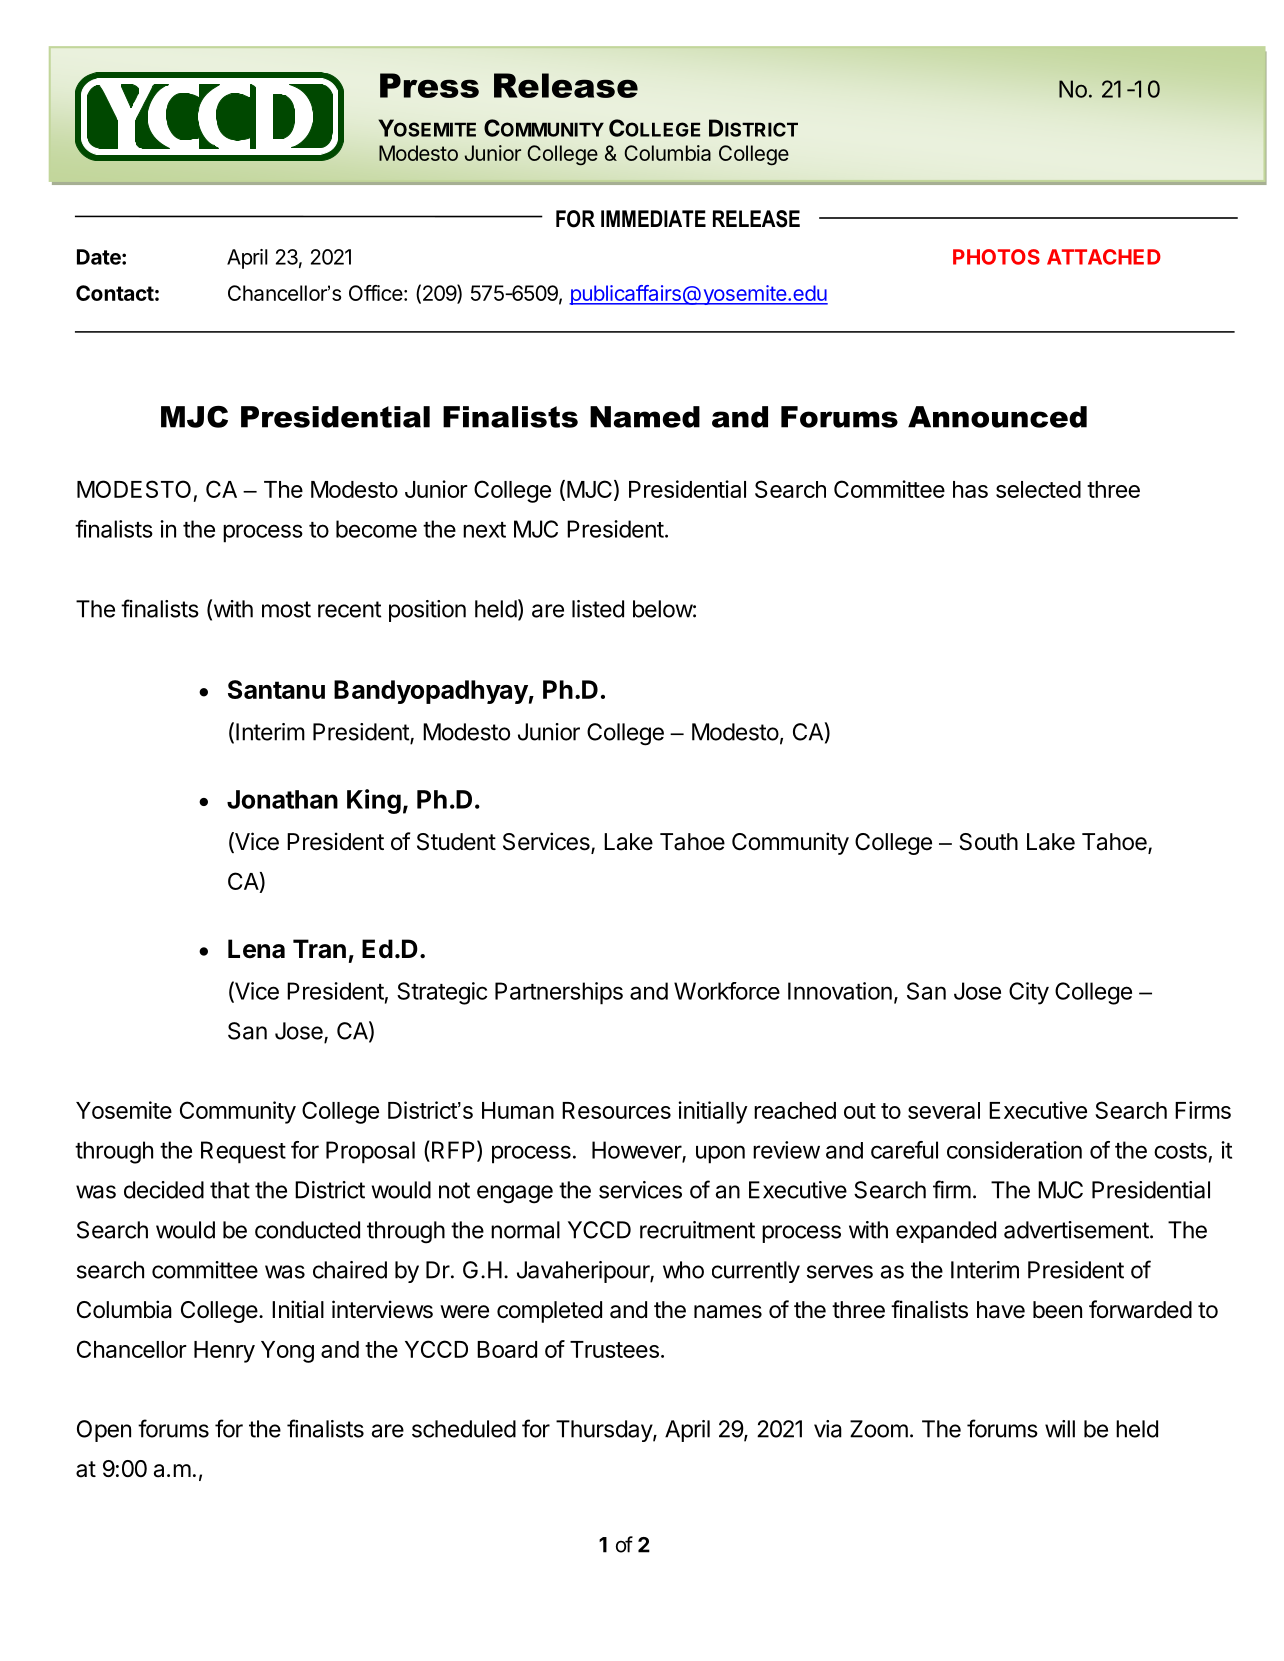 The image size is (1284, 1661). I want to click on Press, so click(429, 85).
